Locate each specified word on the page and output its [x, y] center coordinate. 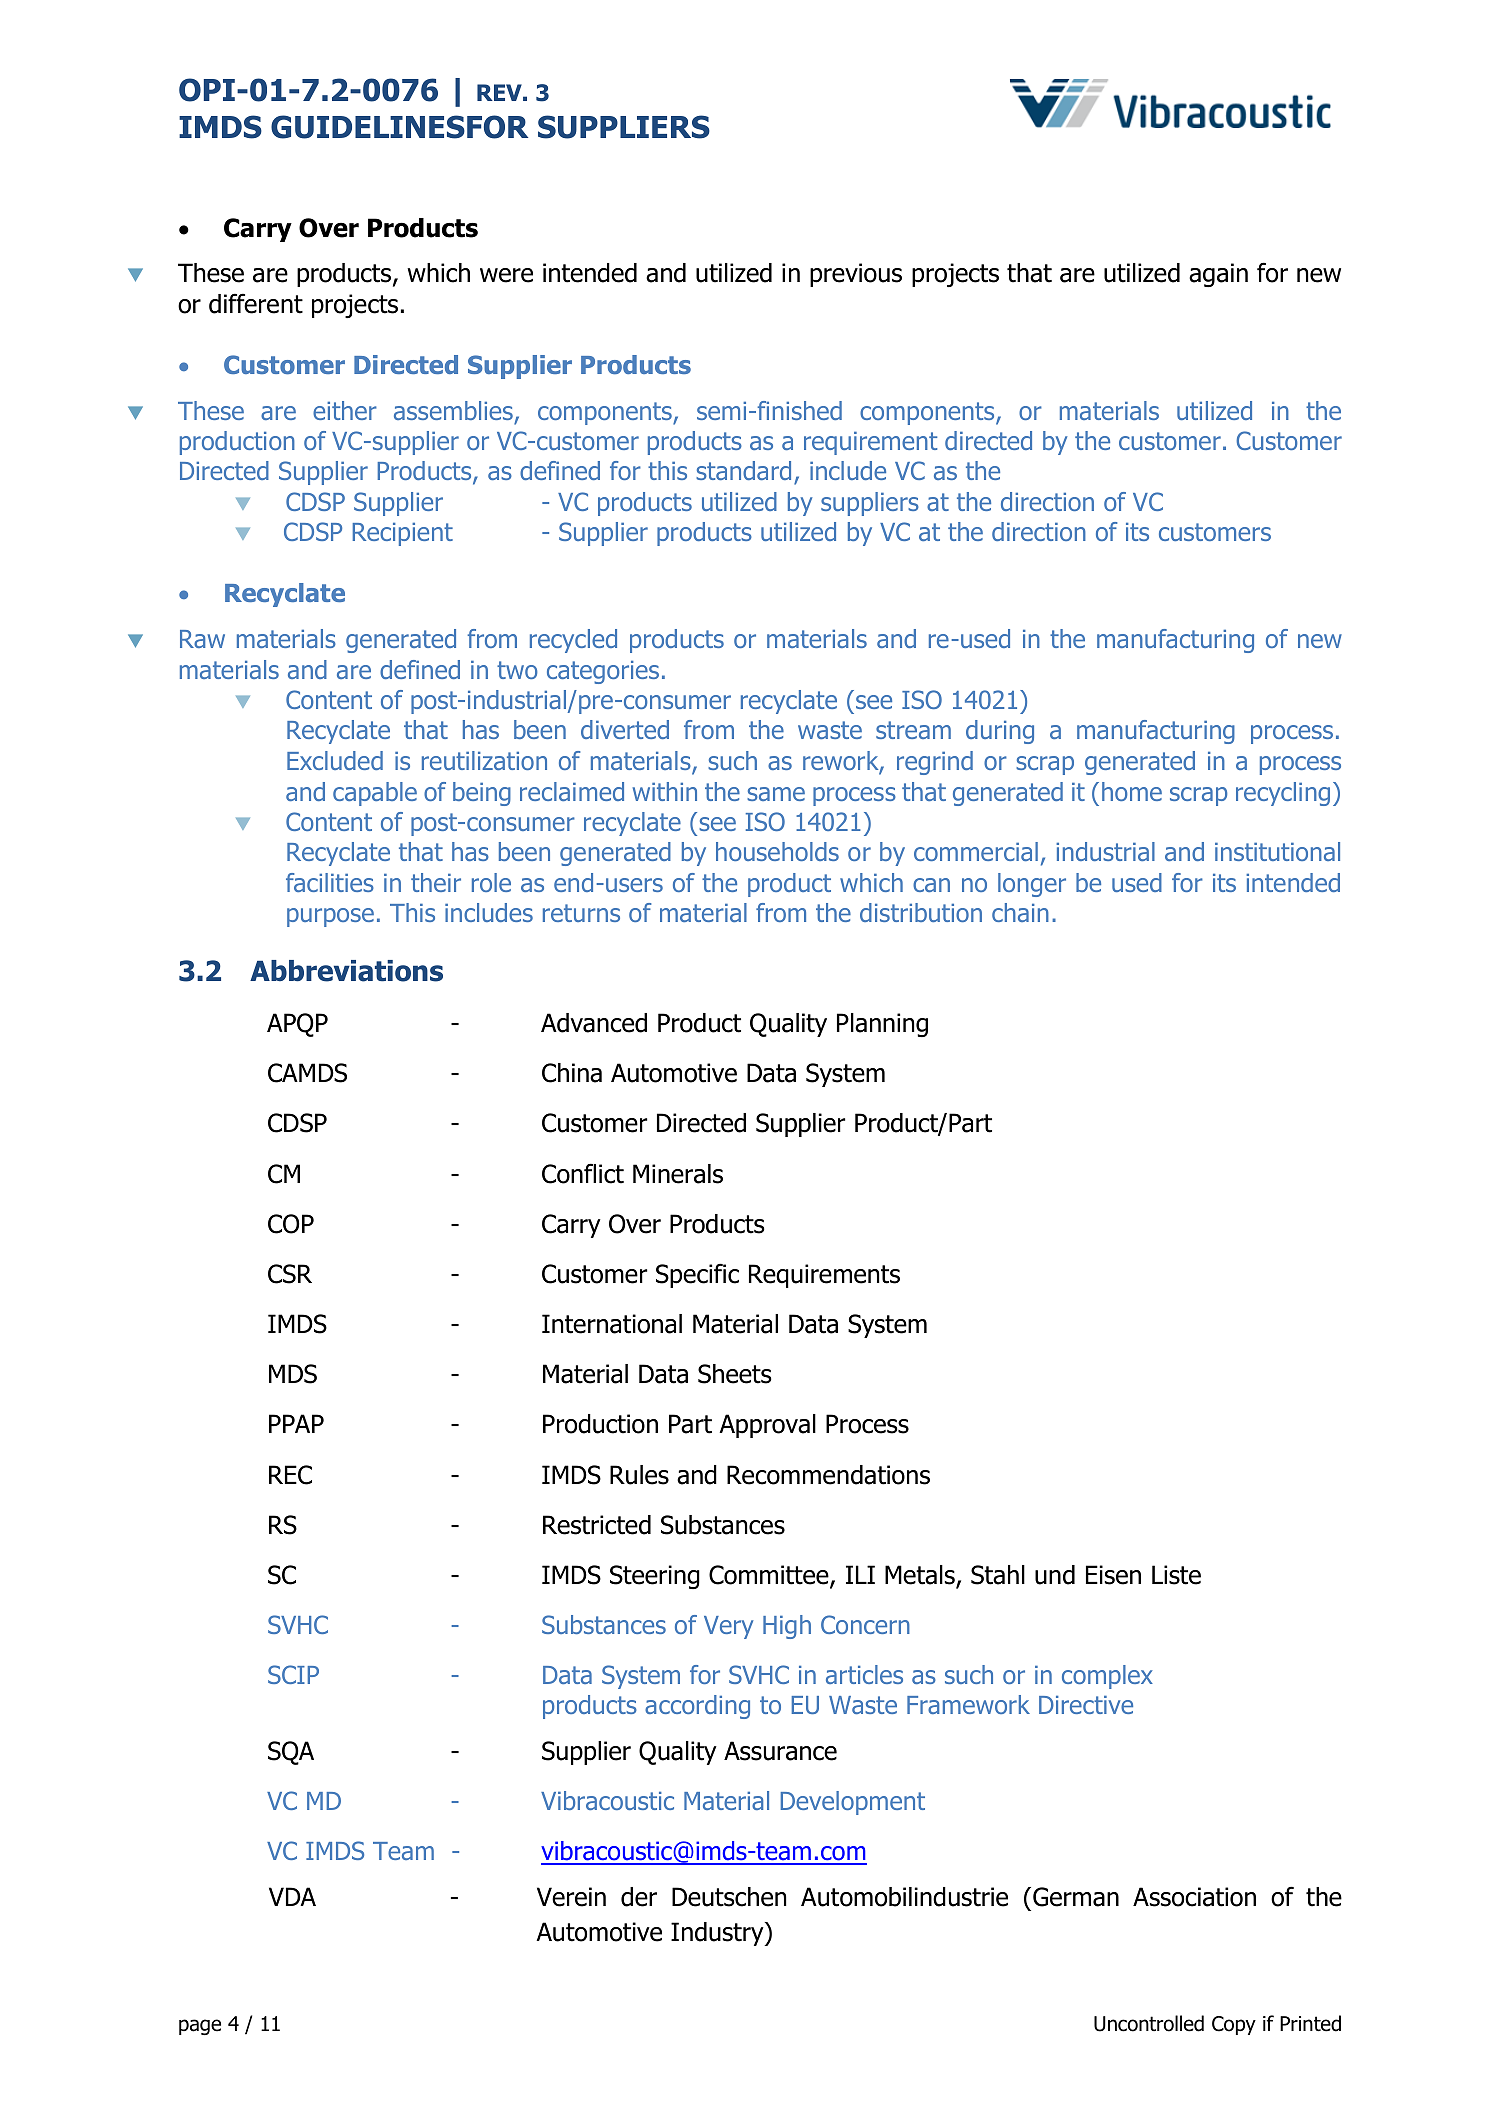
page [200, 2027]
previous [856, 275]
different [256, 303]
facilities [330, 882]
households [777, 851]
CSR [290, 1274]
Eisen [1113, 1575]
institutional [1277, 851]
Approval [767, 1426]
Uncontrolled [1149, 2023]
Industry [718, 1934]
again [1218, 275]
